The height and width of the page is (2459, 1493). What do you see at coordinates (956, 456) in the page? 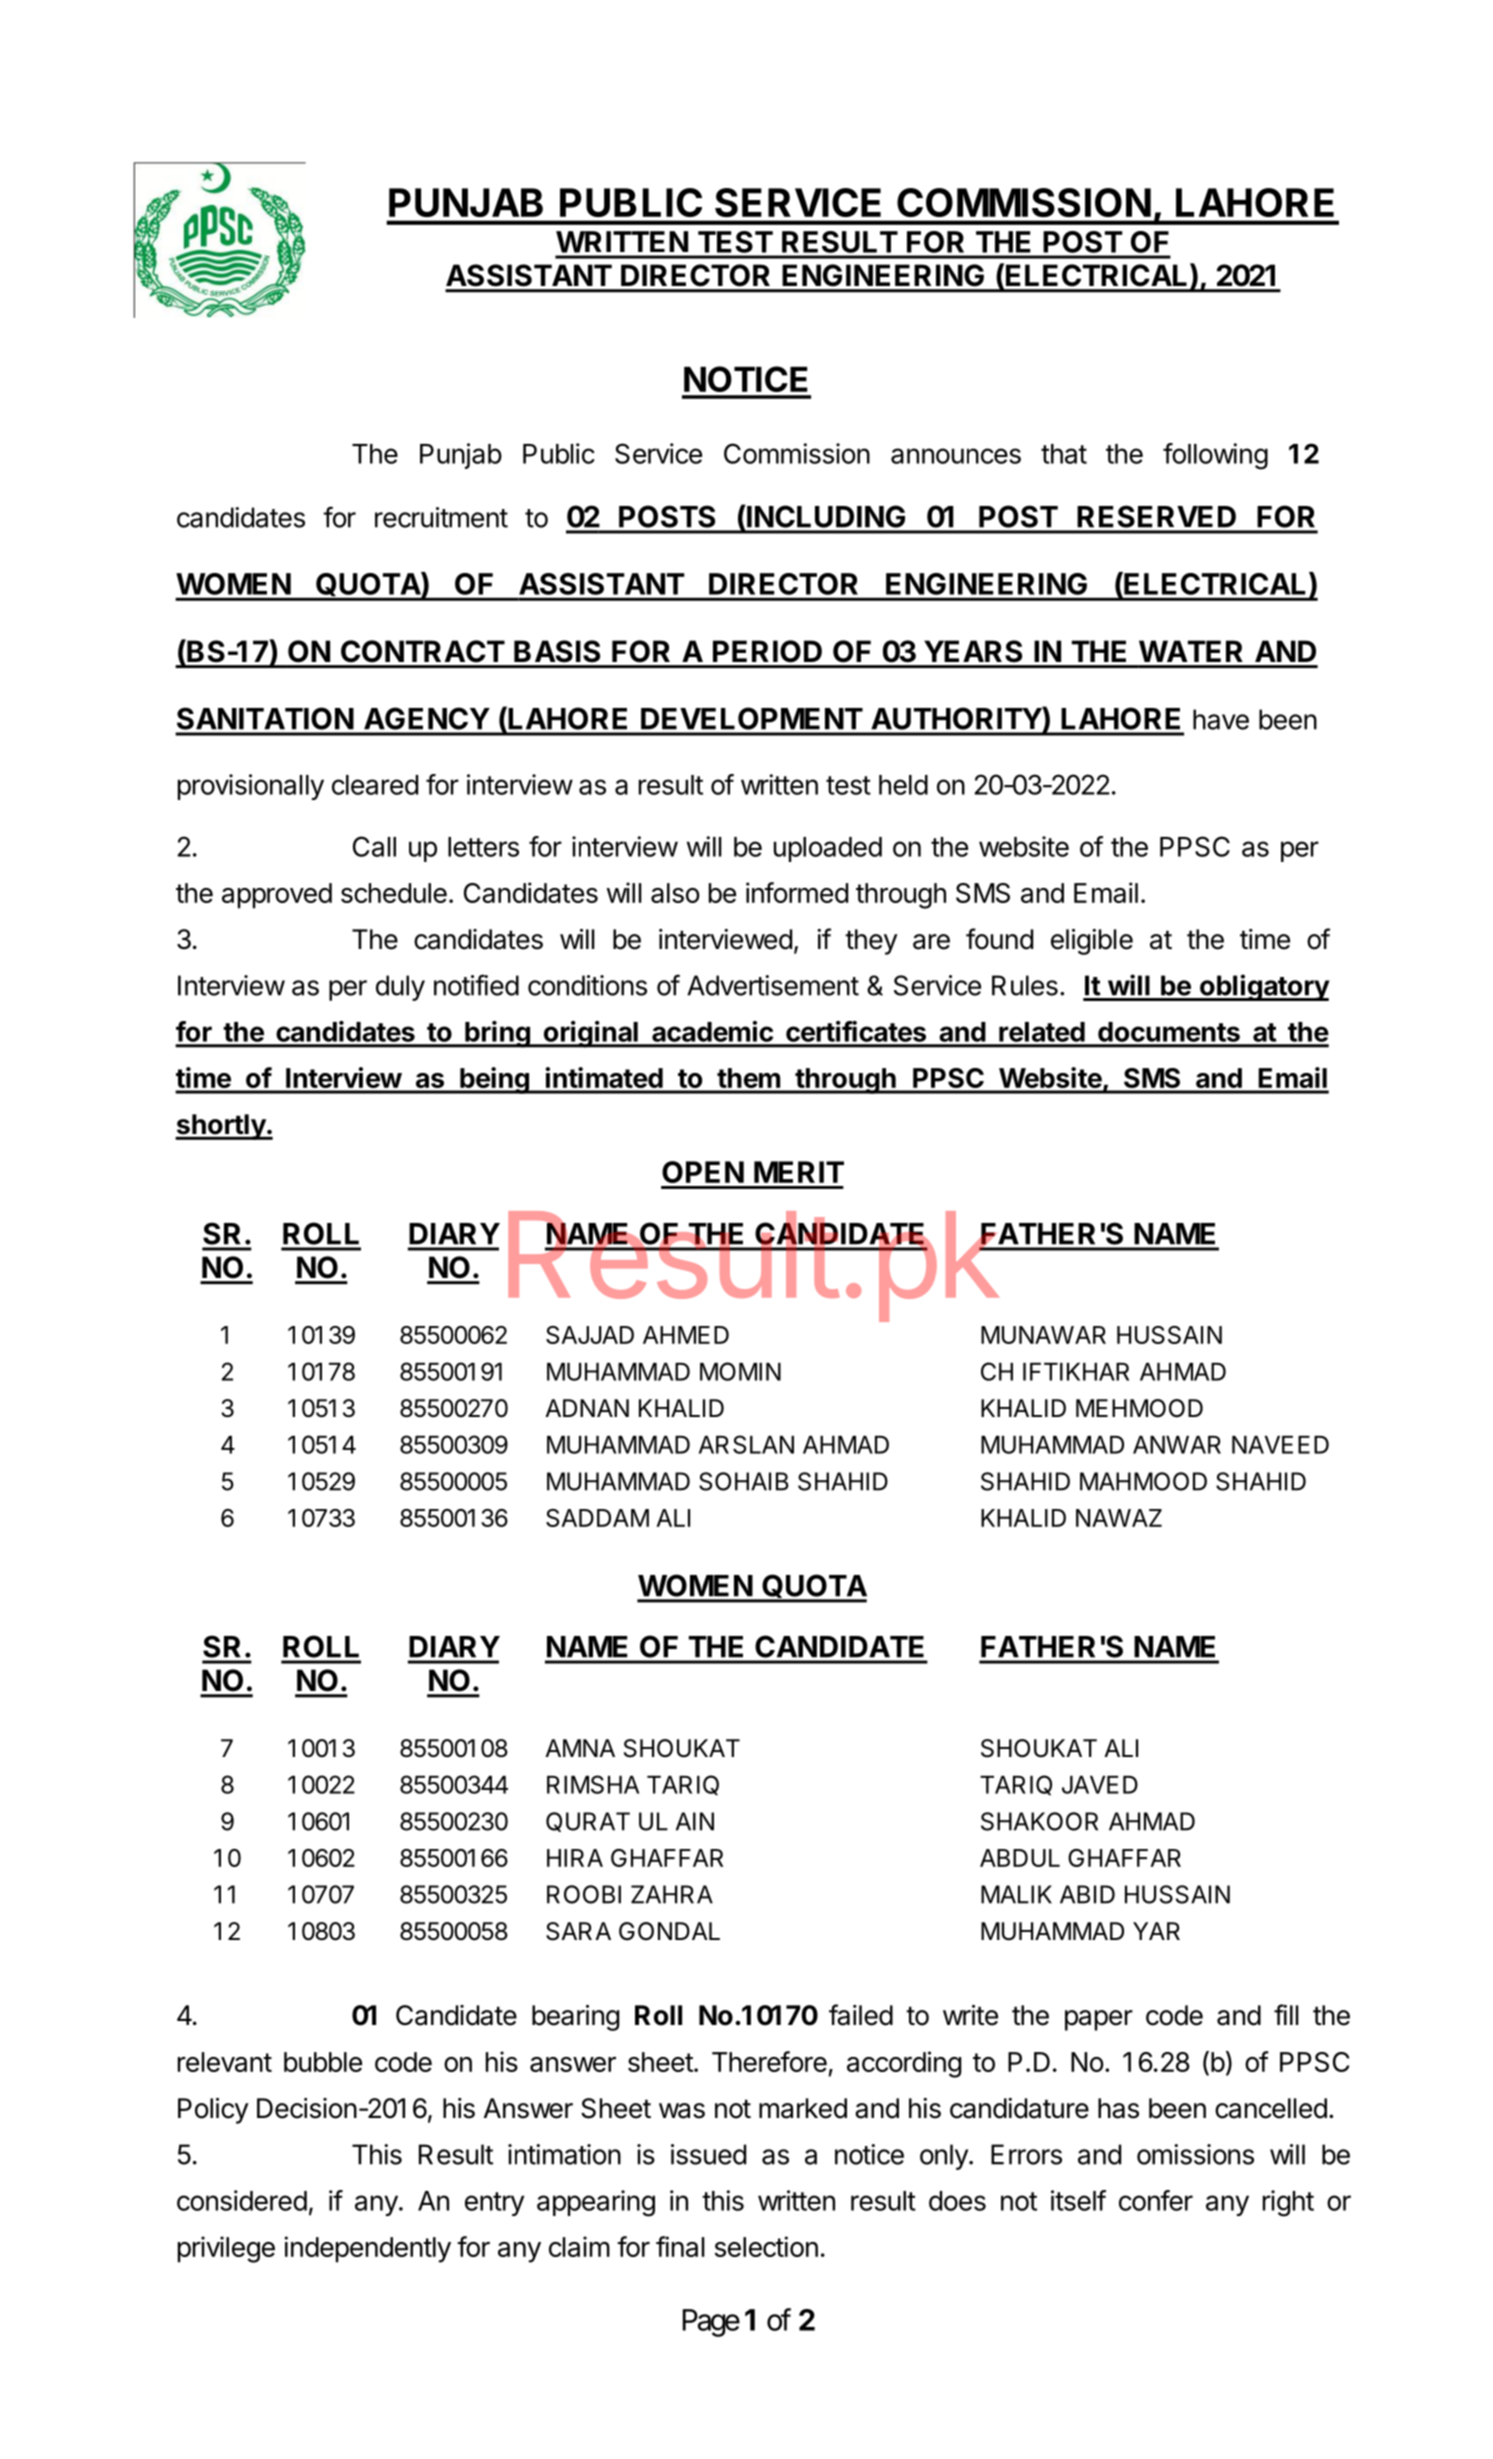
I see `announces` at bounding box center [956, 456].
